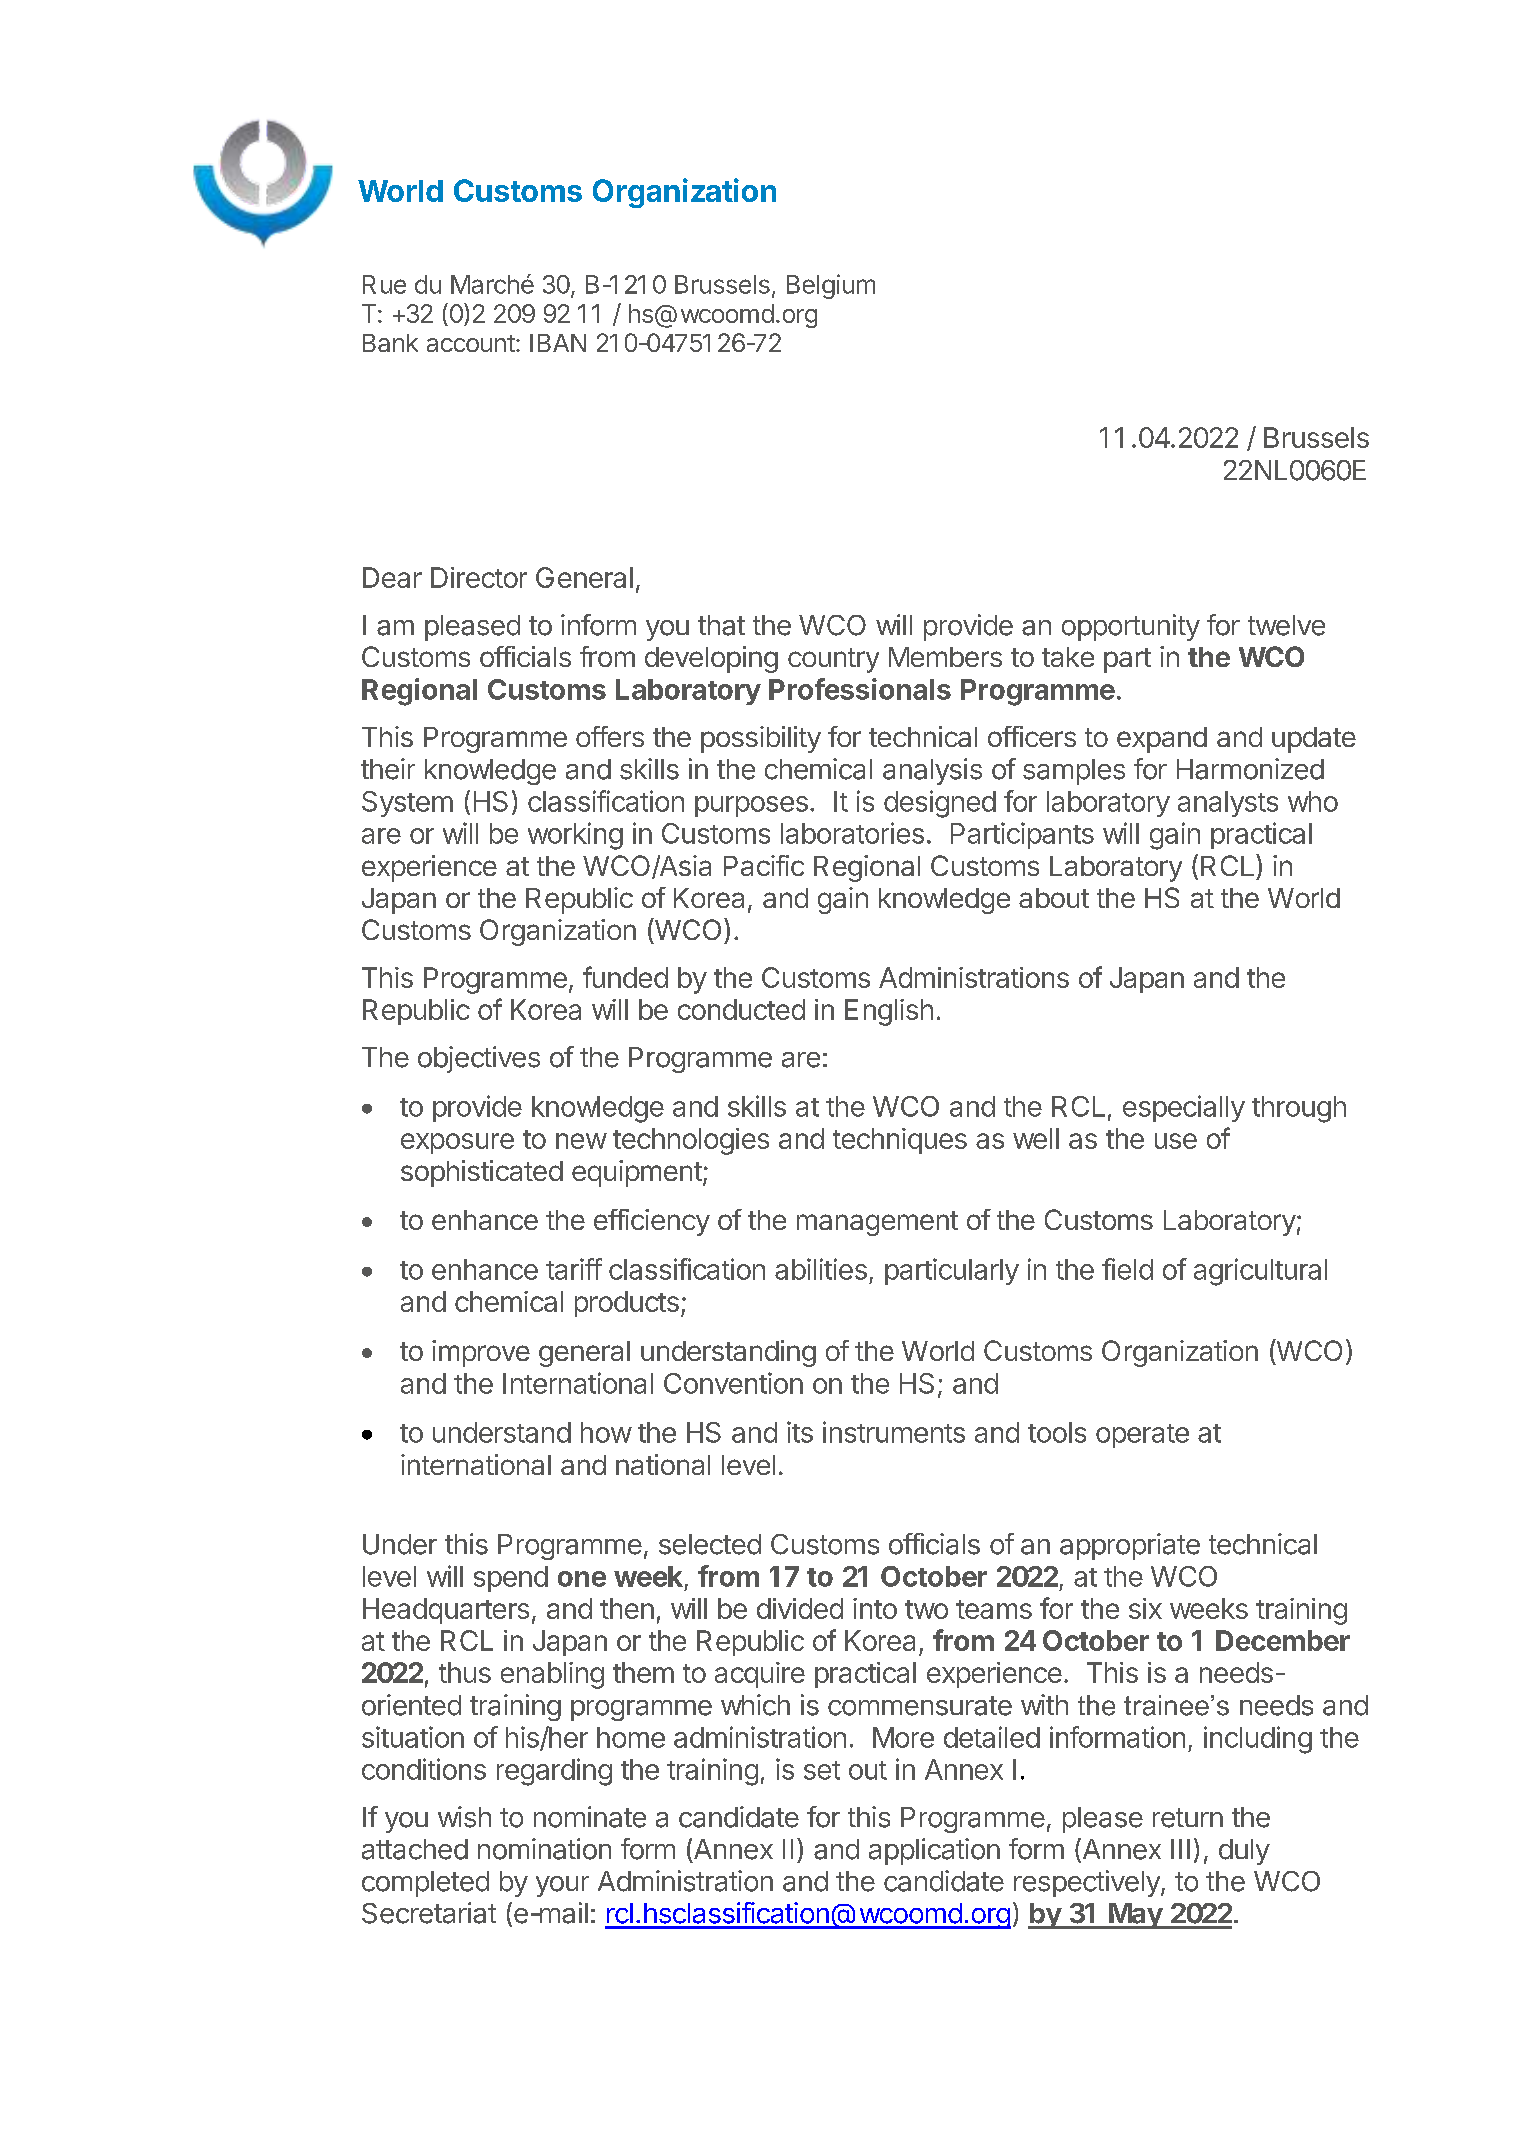 The height and width of the screenshot is (2142, 1513). What do you see at coordinates (610, 736) in the screenshot?
I see `offers` at bounding box center [610, 736].
